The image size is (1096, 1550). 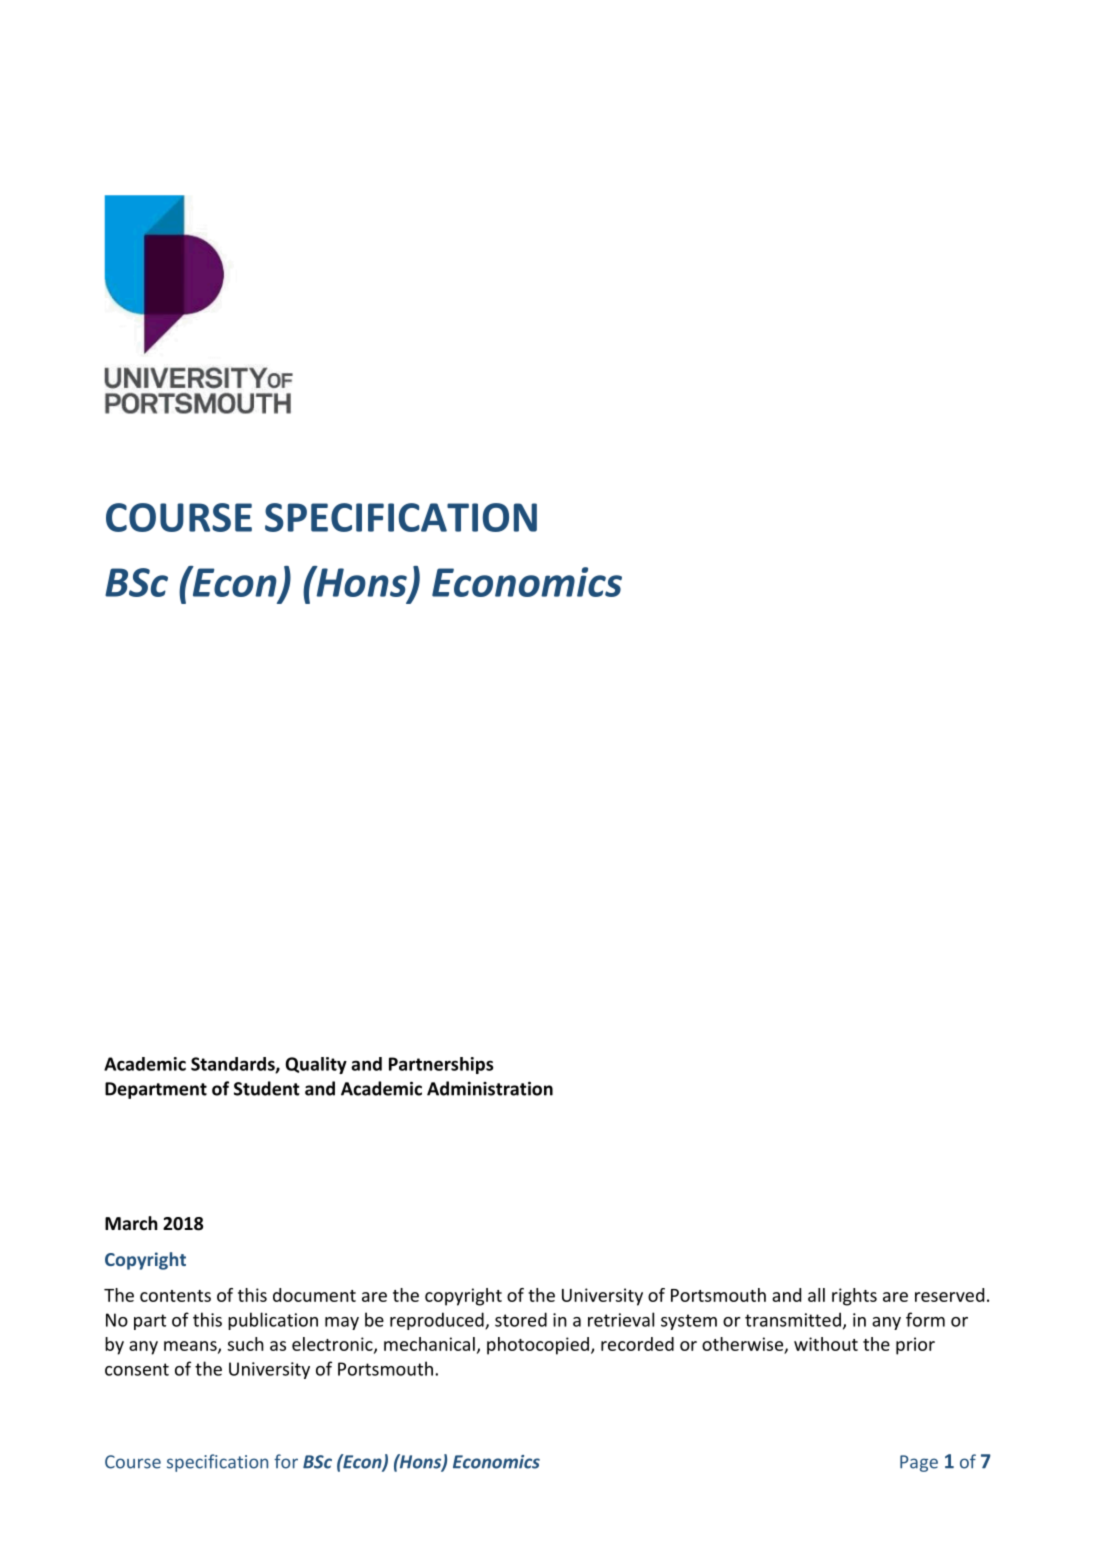 What do you see at coordinates (175, 1296) in the page?
I see `contents` at bounding box center [175, 1296].
